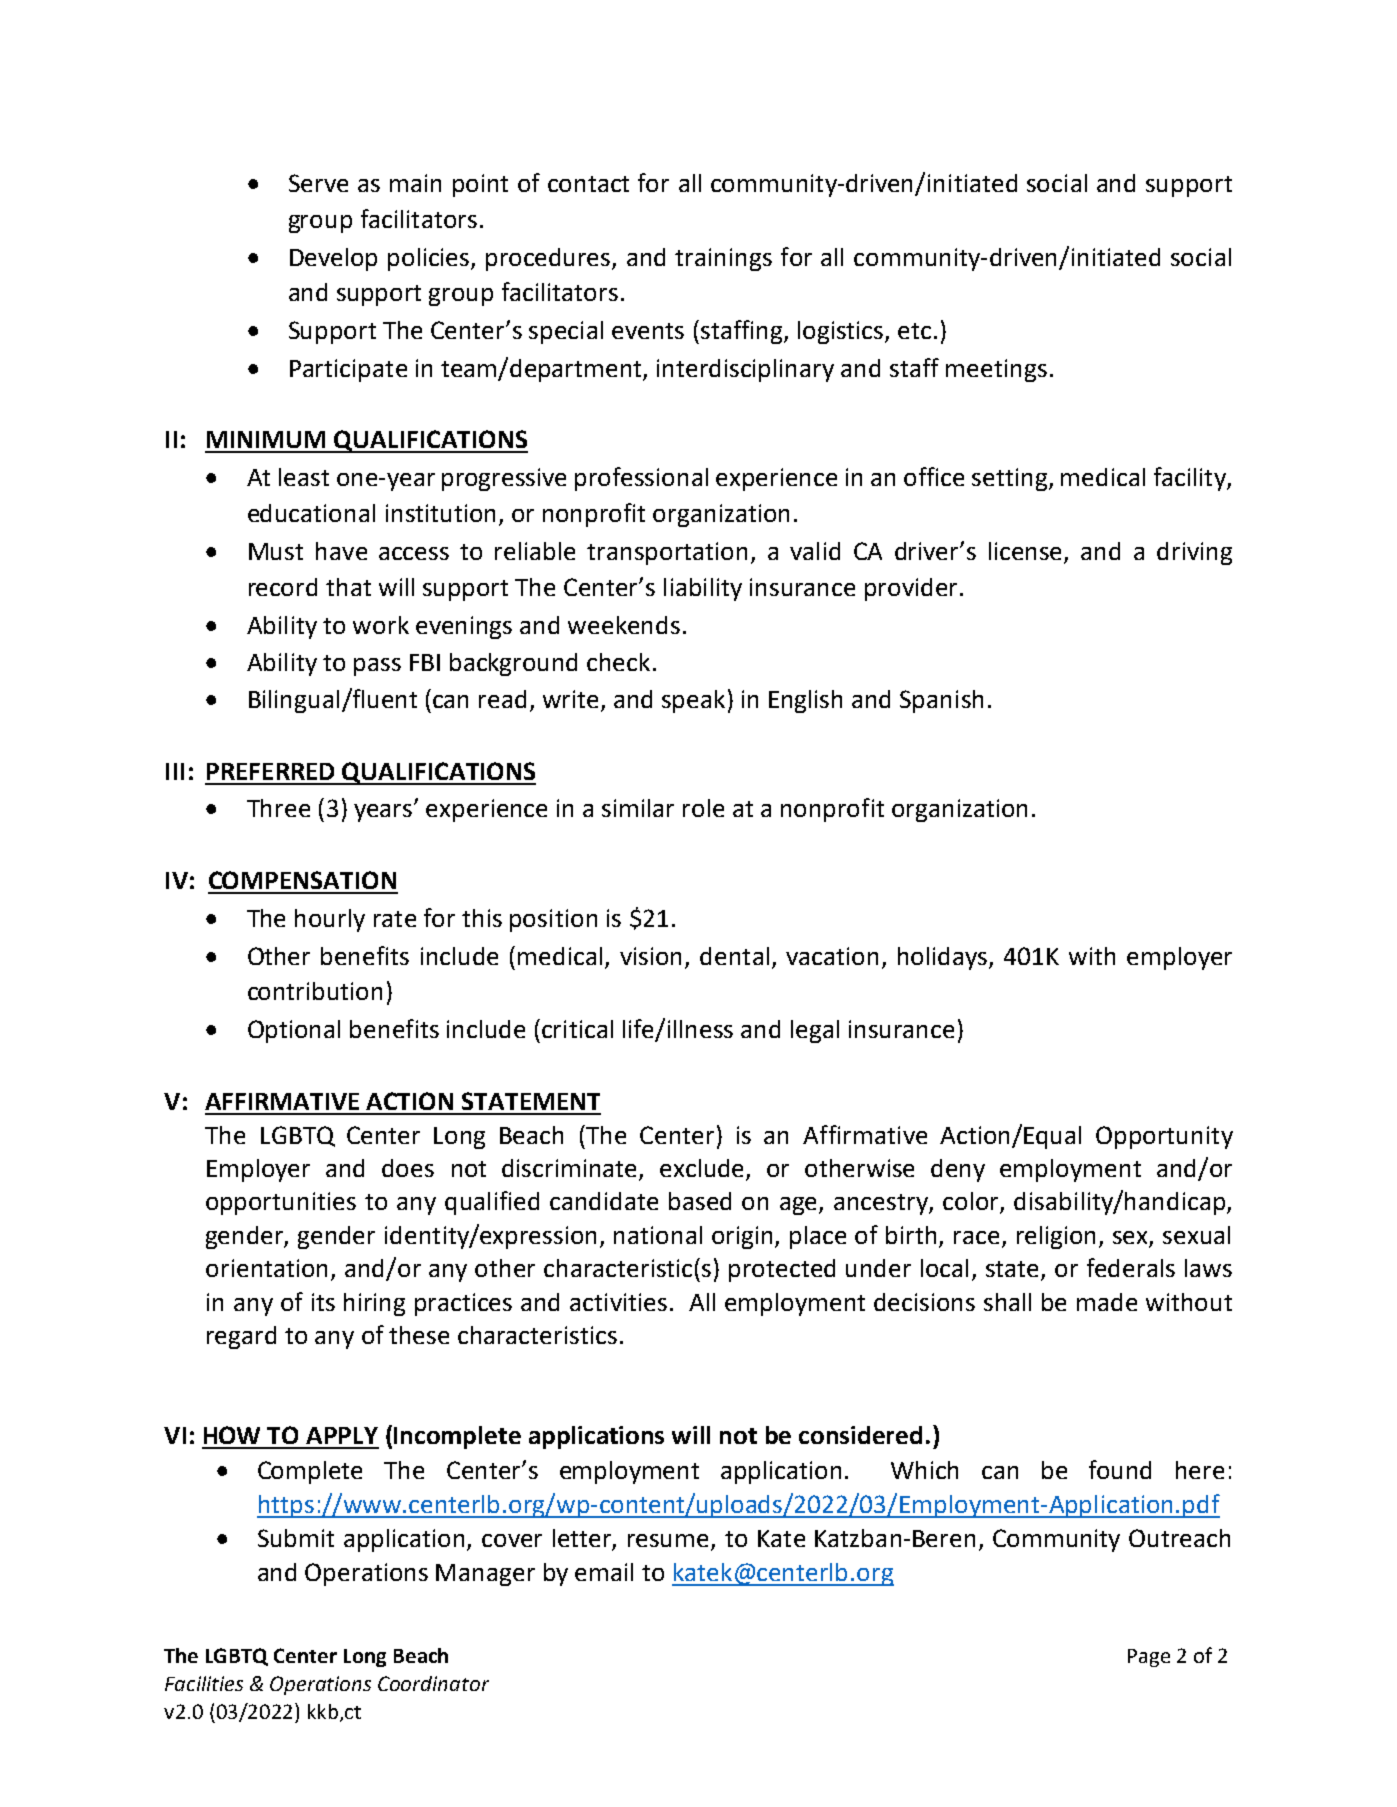  Describe the element at coordinates (204, 1683) in the document. I see `Facilities` at that location.
